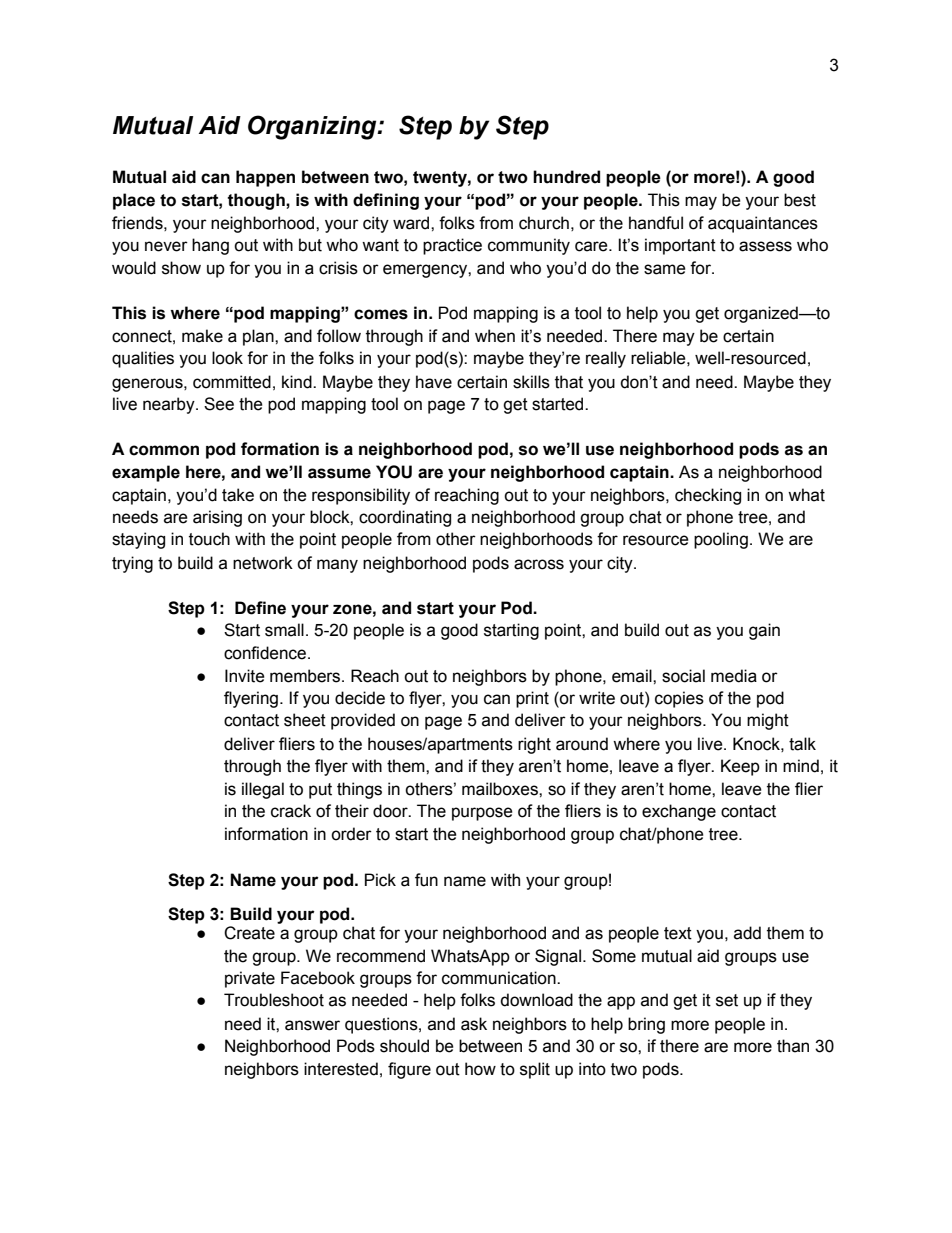 This document has width=952, height=1233. I want to click on media, so click(734, 676).
